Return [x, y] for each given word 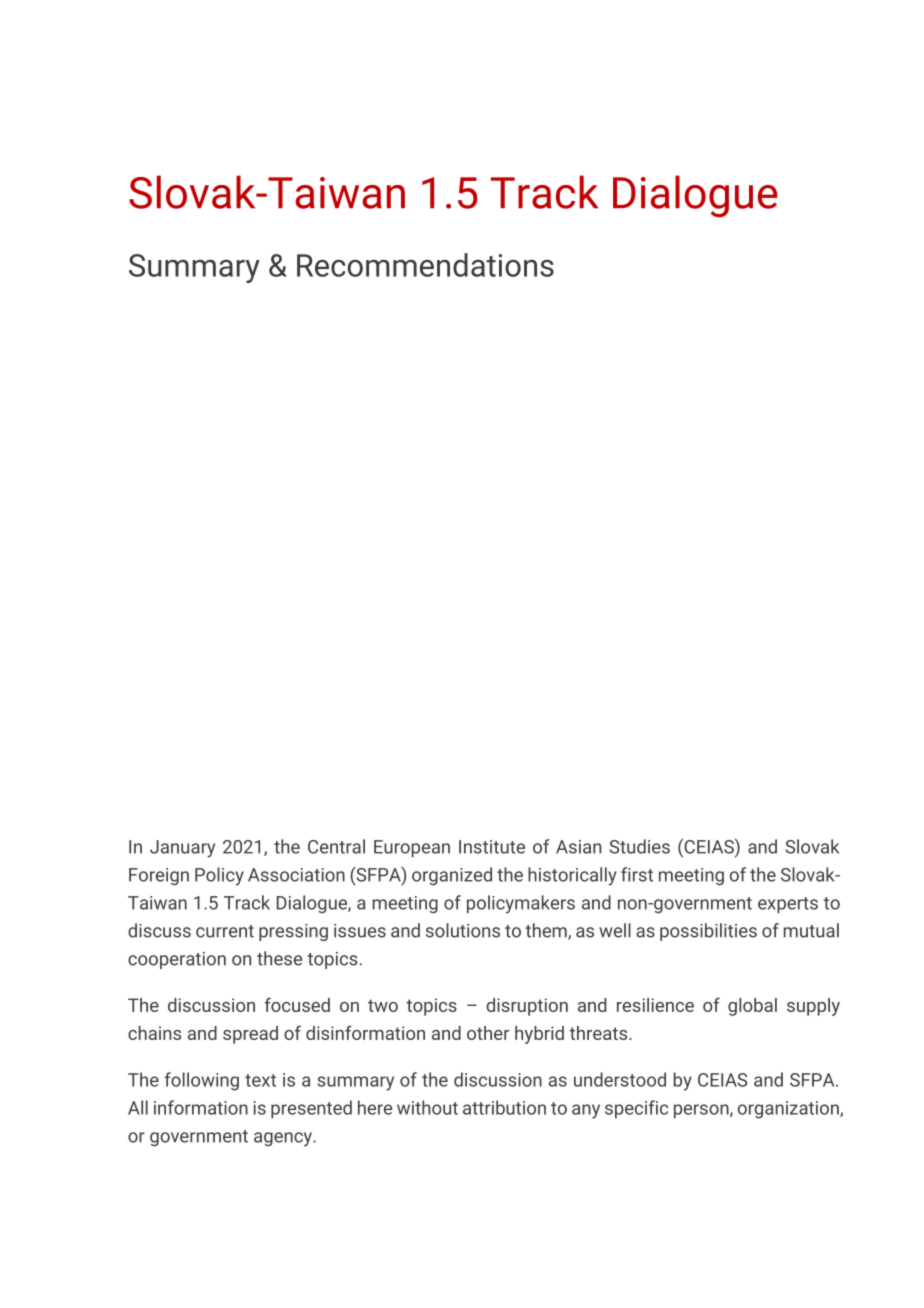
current [225, 931]
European [412, 848]
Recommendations [425, 265]
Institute [492, 847]
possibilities [708, 932]
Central [336, 846]
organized [452, 876]
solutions [463, 930]
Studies [639, 846]
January [182, 849]
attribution [504, 1107]
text [260, 1080]
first [637, 874]
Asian [579, 847]
